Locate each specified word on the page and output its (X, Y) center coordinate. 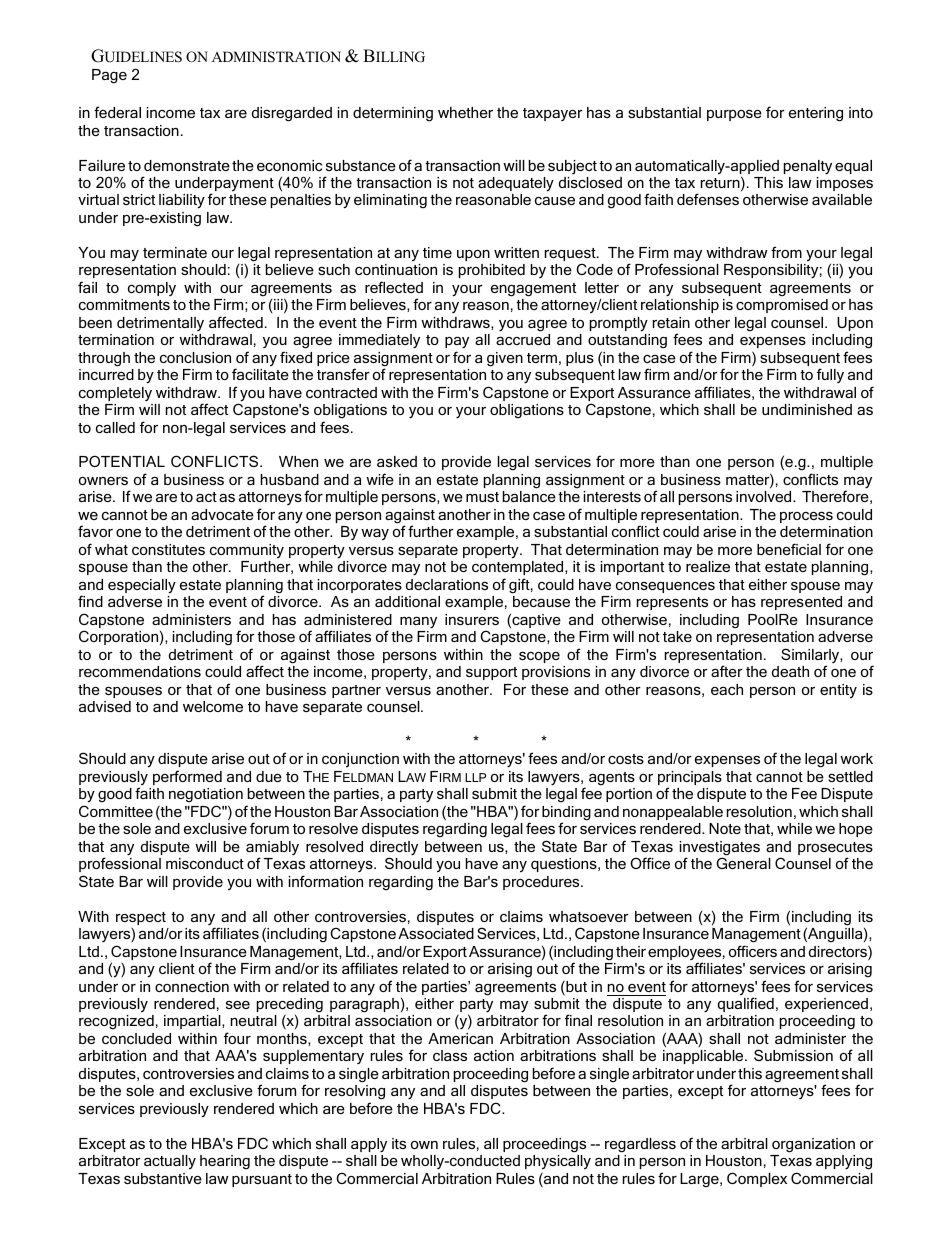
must (482, 497)
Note (725, 828)
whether (465, 112)
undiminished (807, 409)
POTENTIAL (122, 461)
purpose (734, 115)
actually (170, 1162)
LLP (475, 777)
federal (117, 112)
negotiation (206, 797)
